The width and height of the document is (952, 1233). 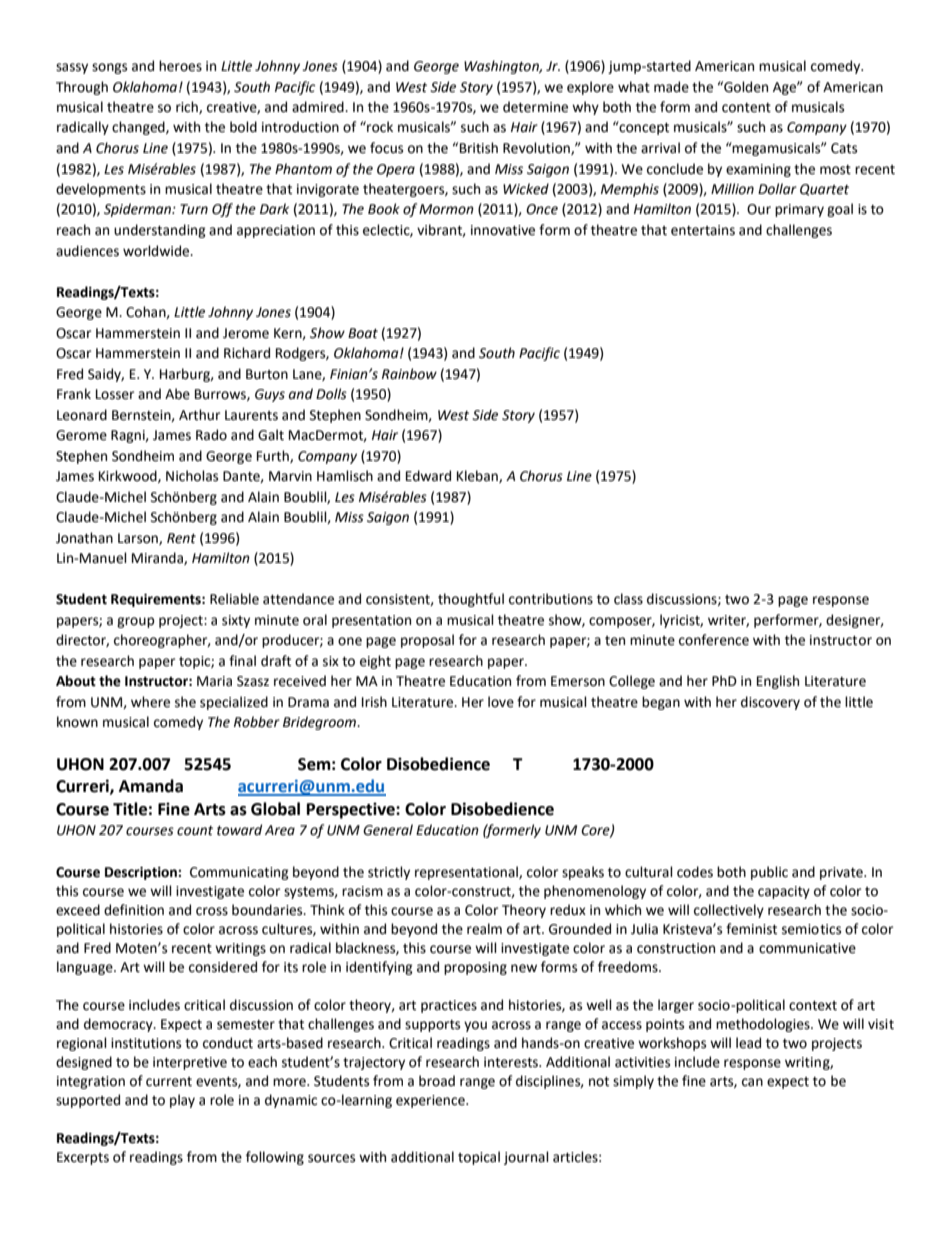 What do you see at coordinates (746, 108) in the document?
I see `content` at bounding box center [746, 108].
